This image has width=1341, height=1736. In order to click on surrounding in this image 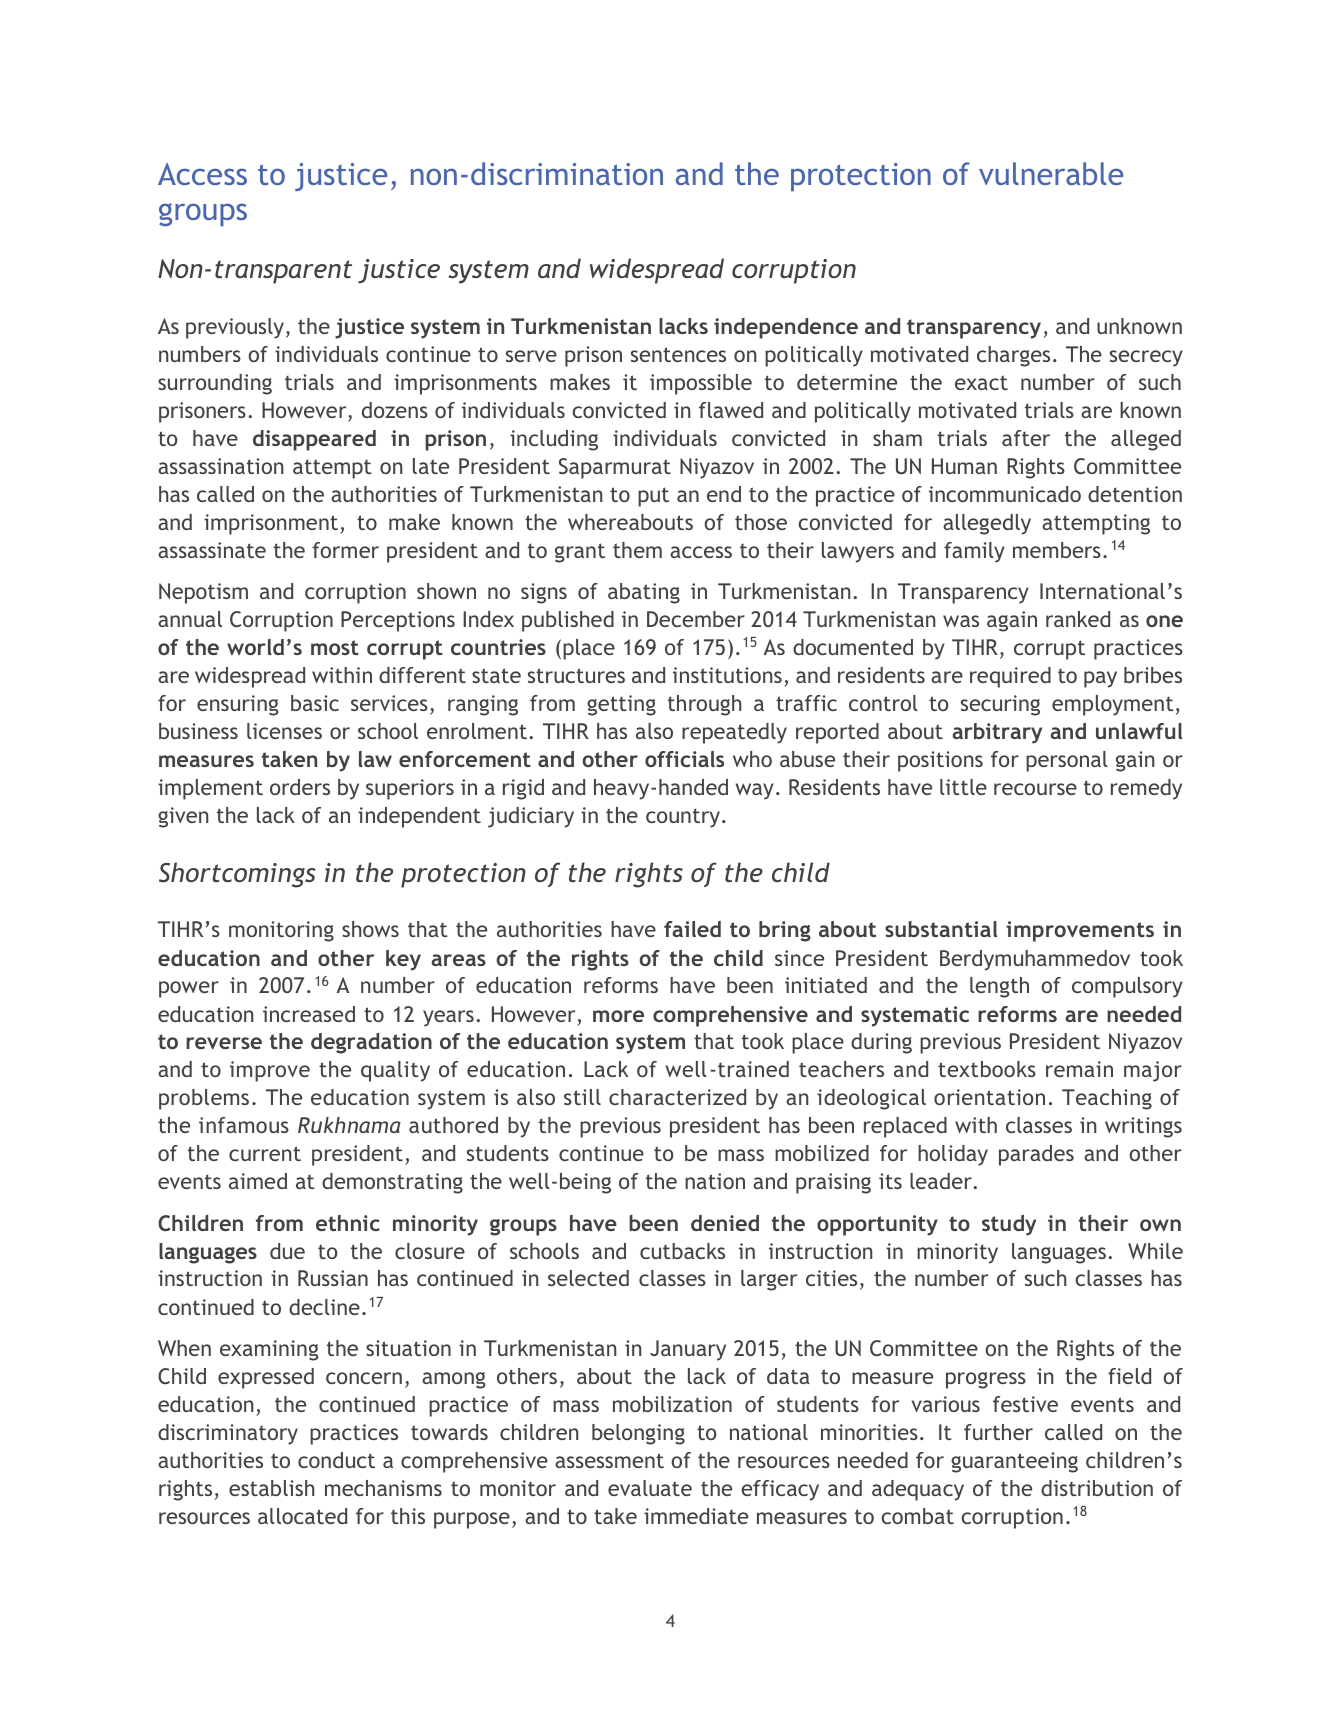, I will do `click(215, 384)`.
